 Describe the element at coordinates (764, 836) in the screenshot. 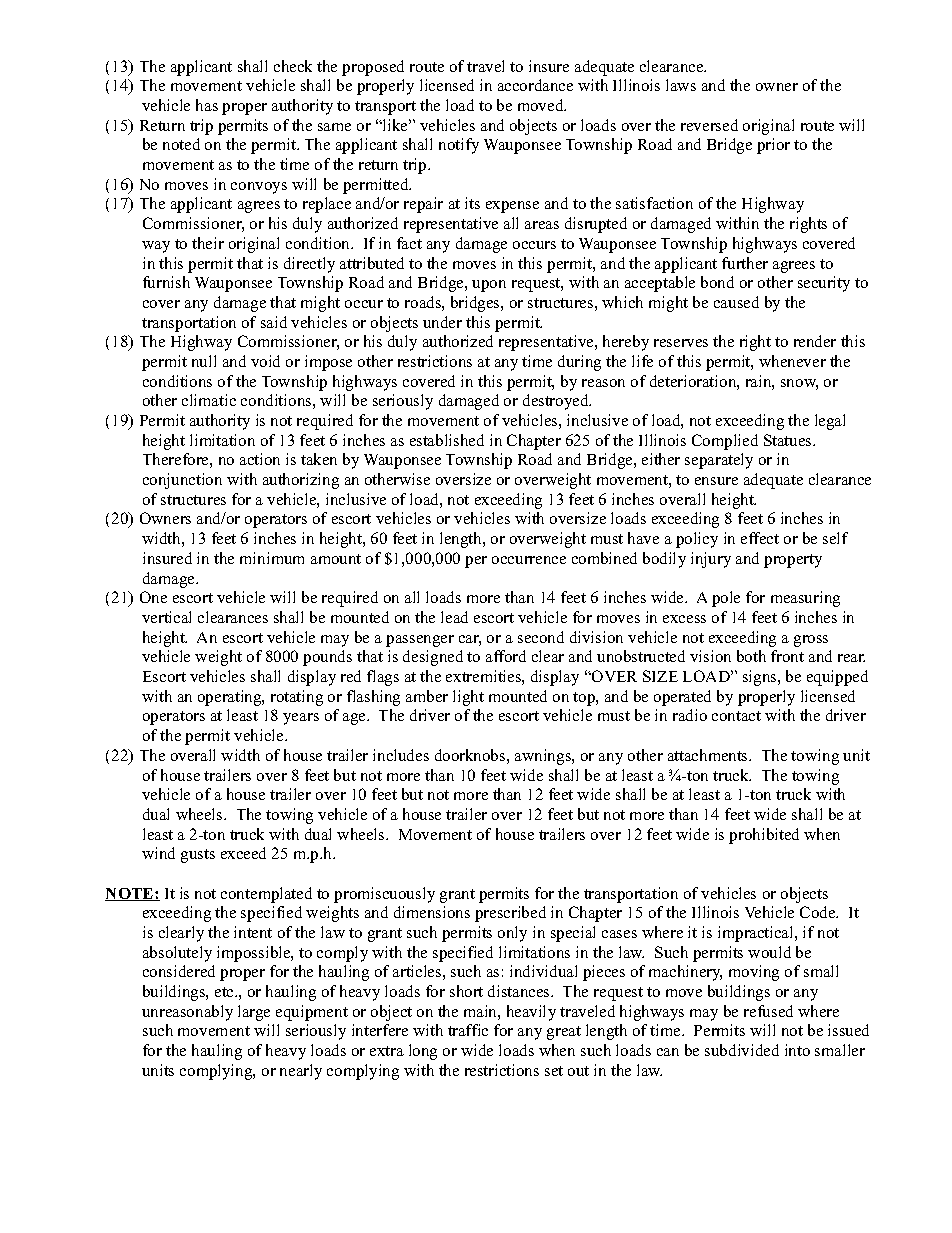

I see `prohibited` at that location.
